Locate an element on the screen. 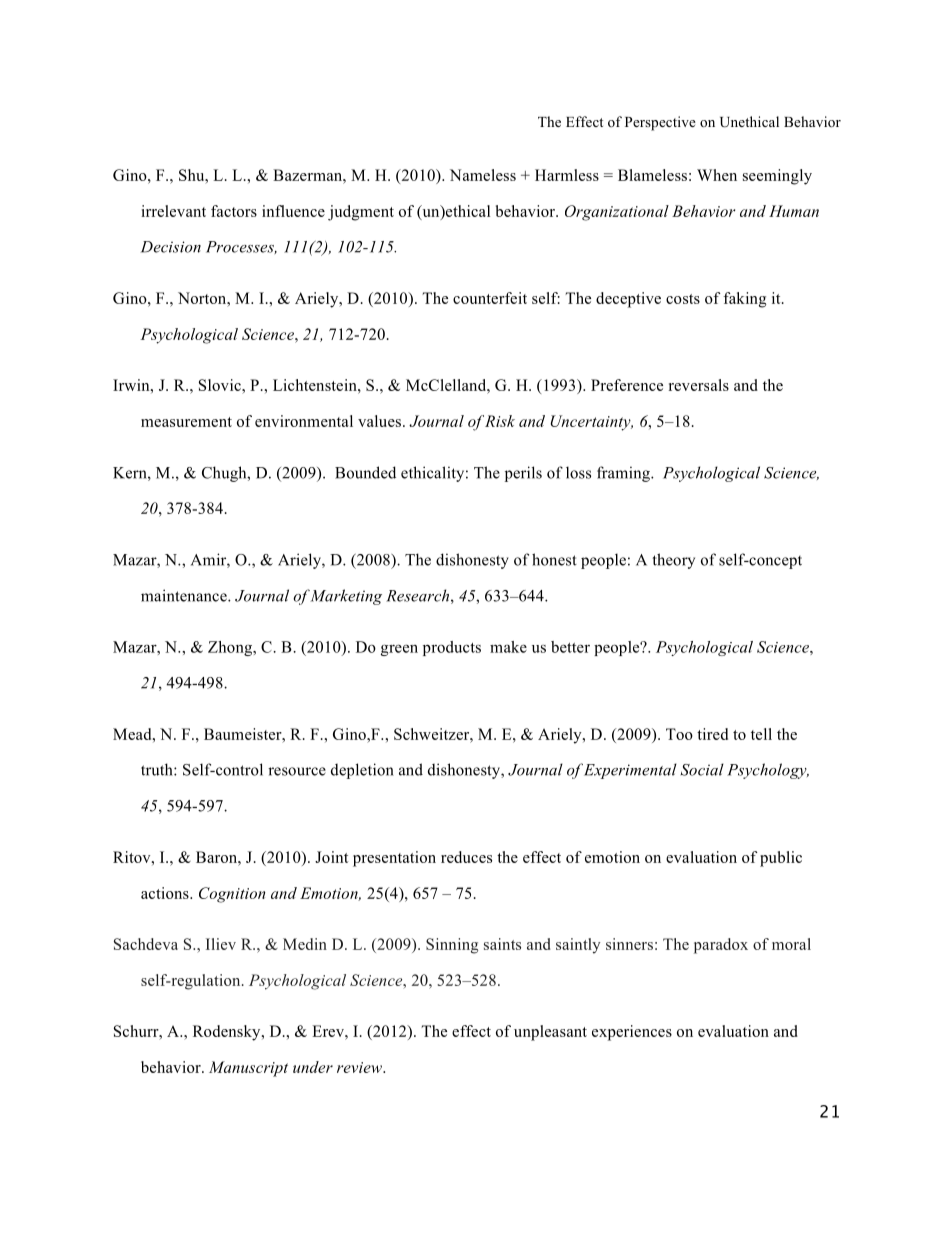 Image resolution: width=952 pixels, height=1233 pixels. Risk is located at coordinates (500, 421).
